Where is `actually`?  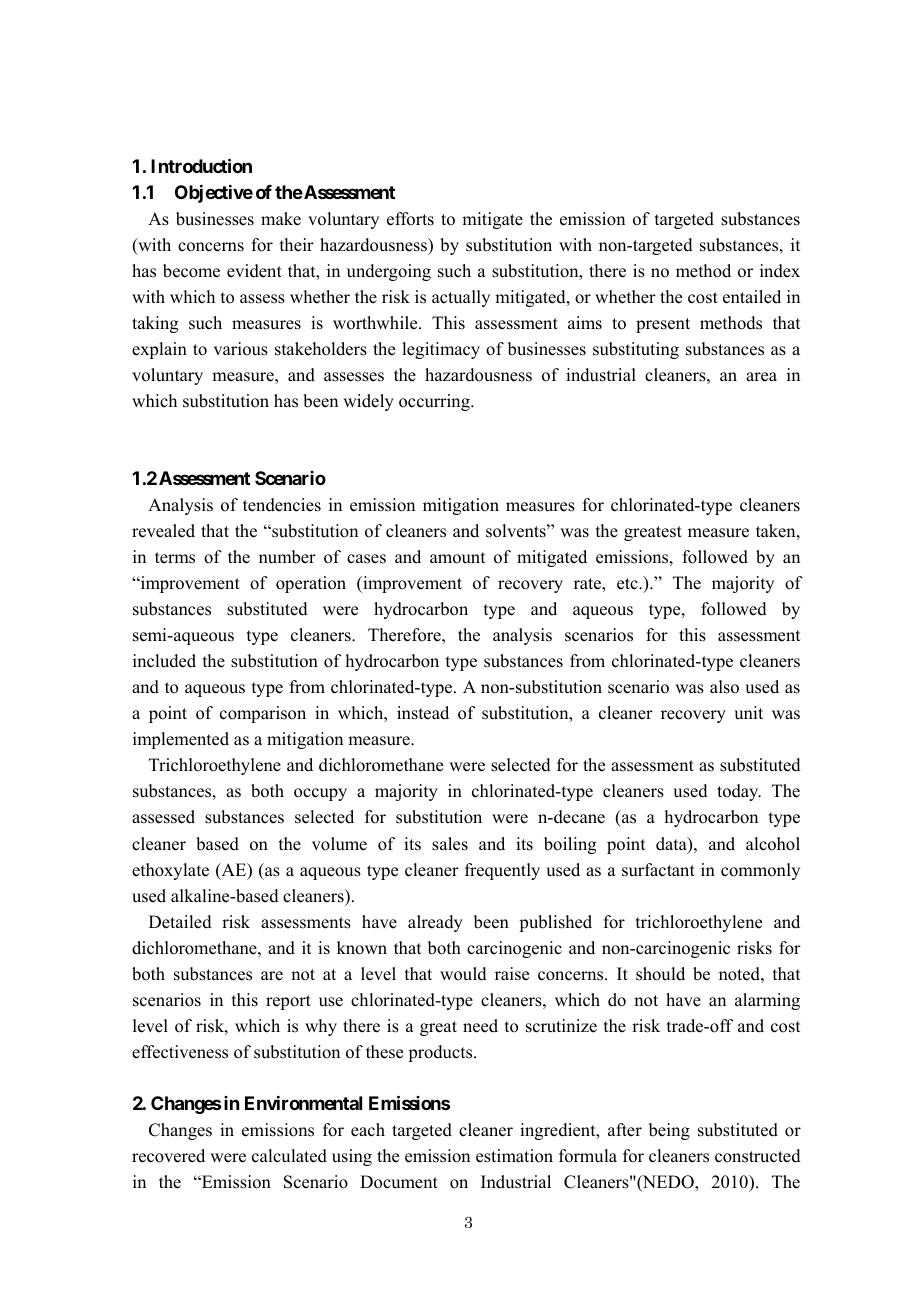 actually is located at coordinates (461, 298).
